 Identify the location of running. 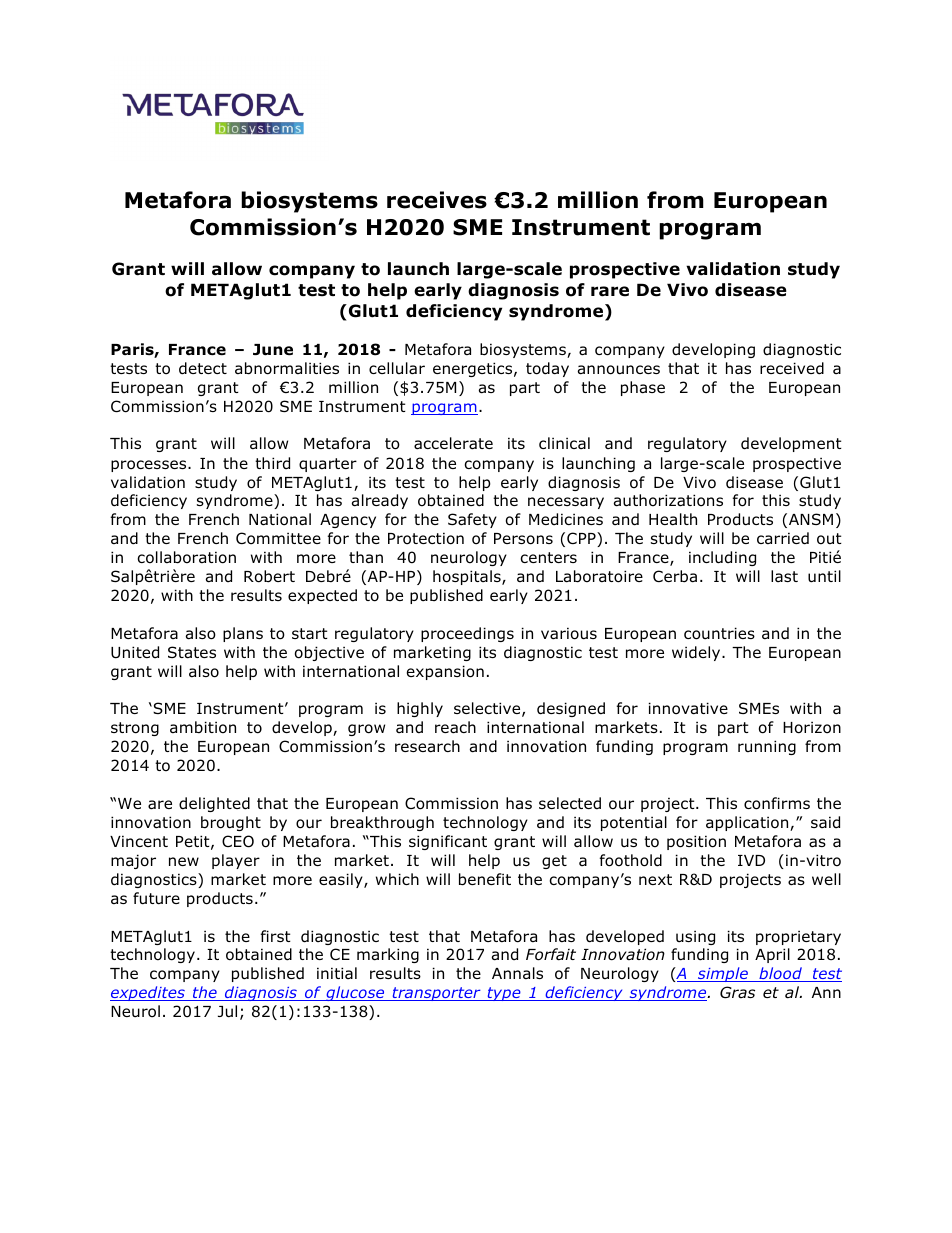
(767, 747).
